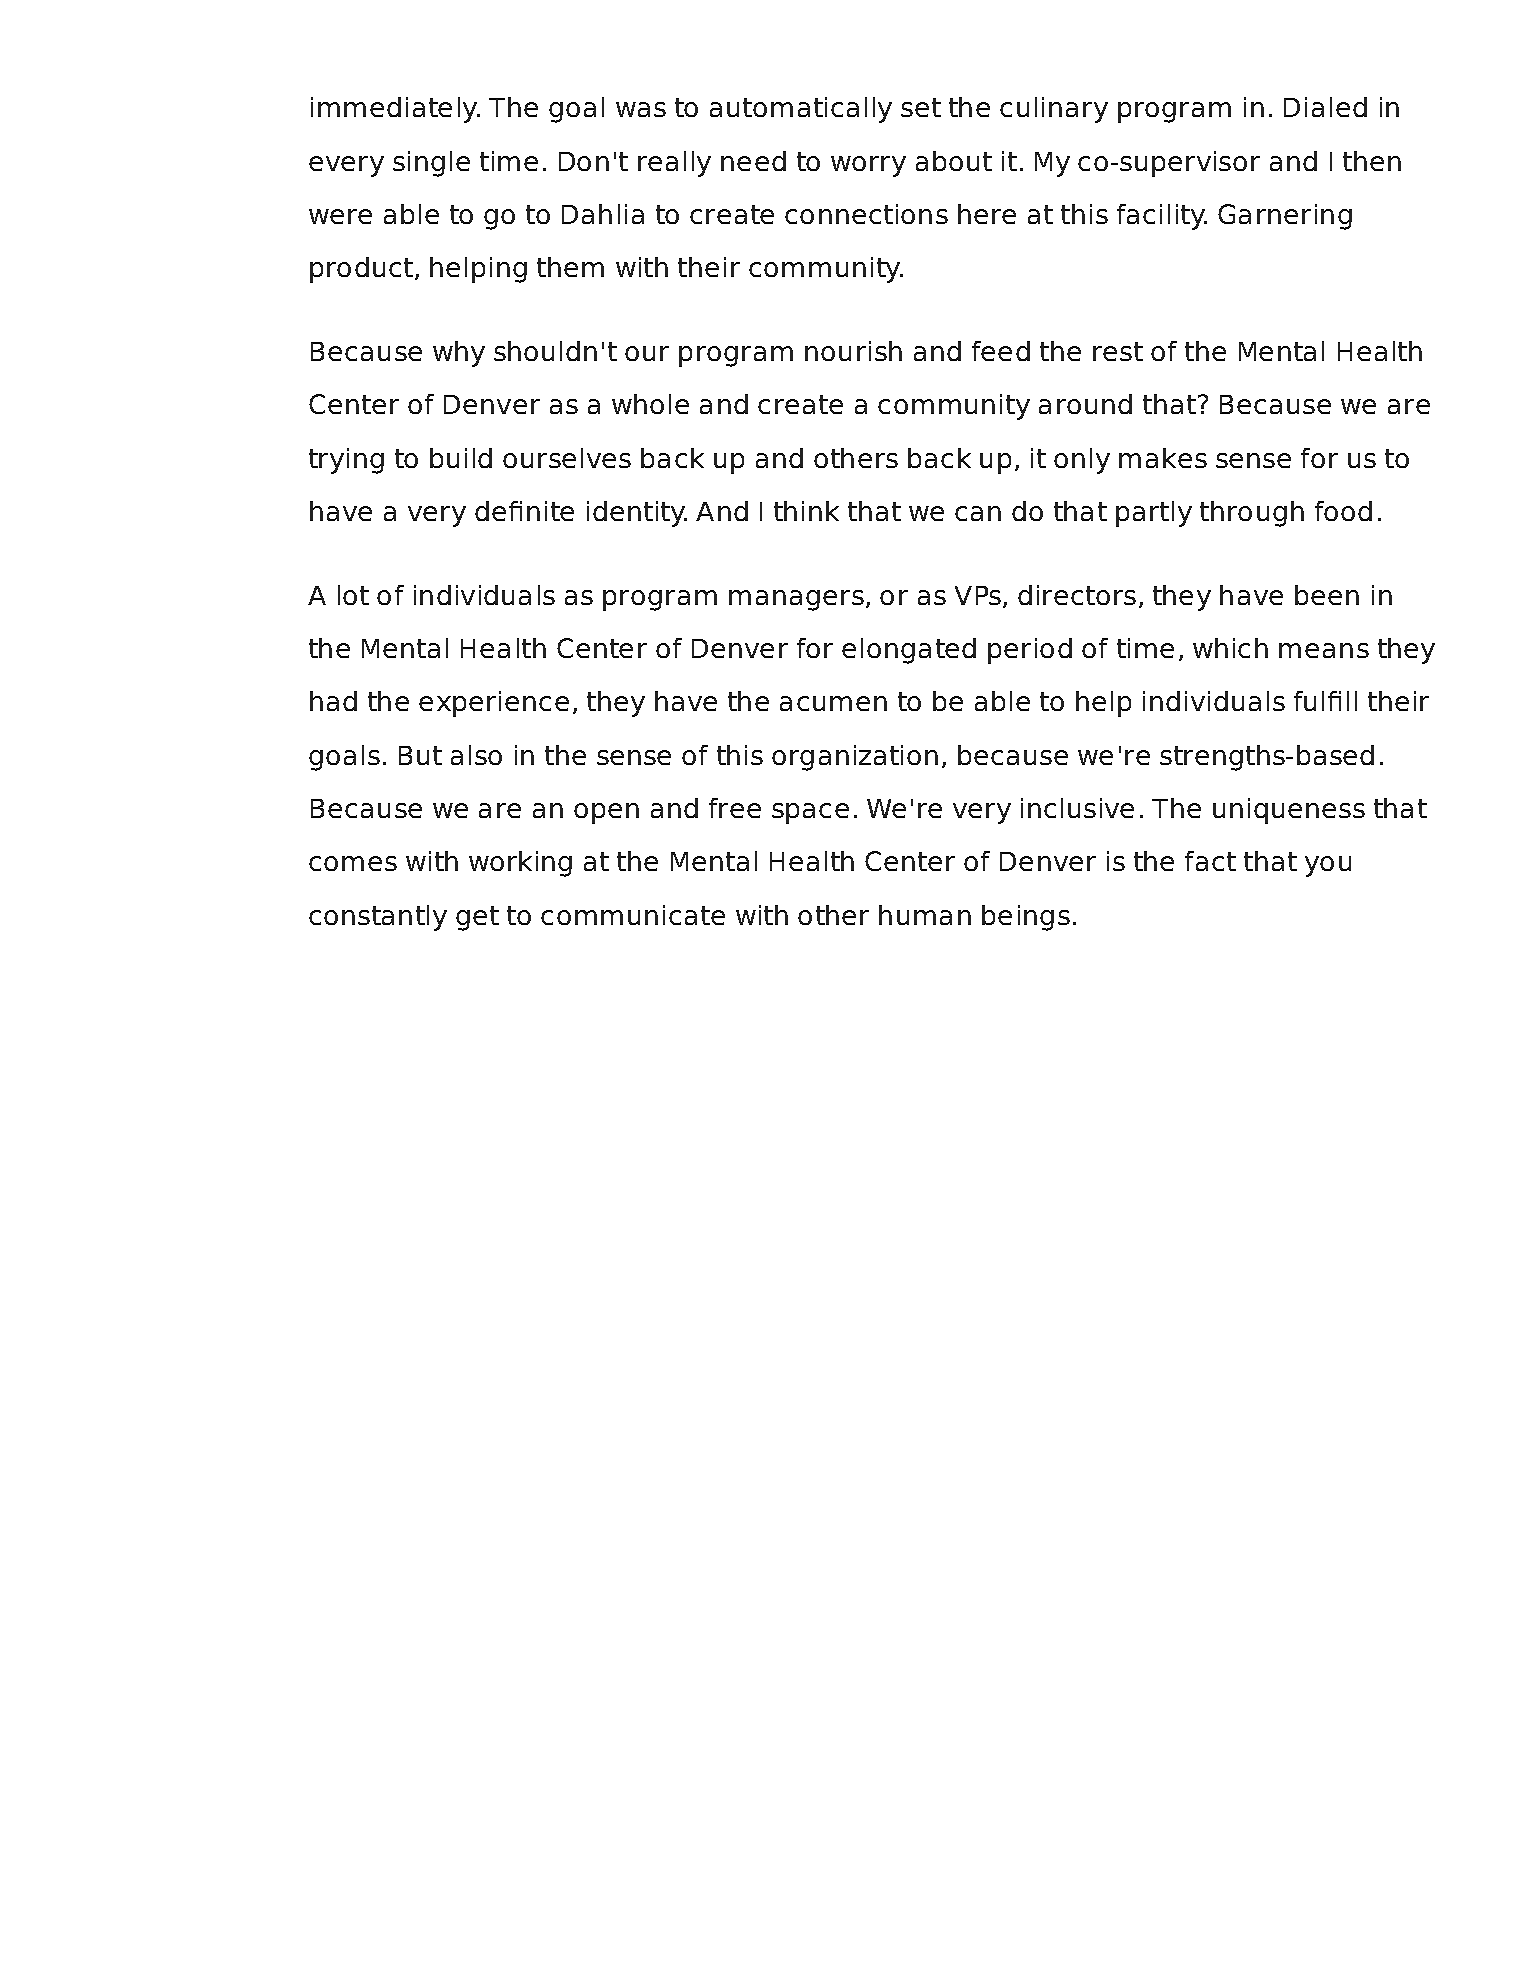 The image size is (1519, 1965). Describe the element at coordinates (1118, 351) in the page. I see `rest` at that location.
